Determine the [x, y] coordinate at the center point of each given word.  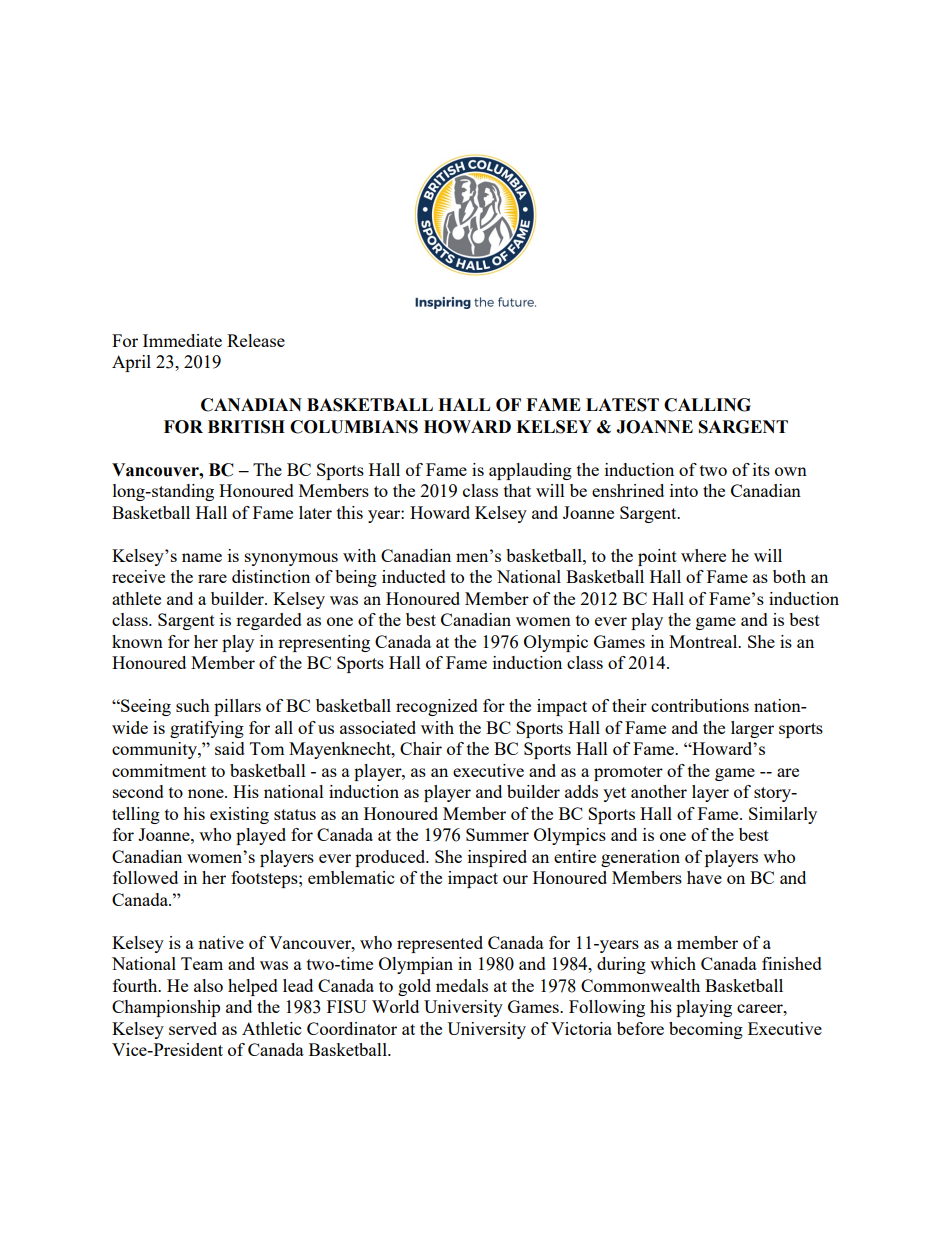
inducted [414, 576]
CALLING [707, 405]
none [207, 793]
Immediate [182, 340]
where [703, 555]
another [659, 791]
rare [212, 578]
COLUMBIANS [354, 427]
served [193, 1028]
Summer [497, 834]
